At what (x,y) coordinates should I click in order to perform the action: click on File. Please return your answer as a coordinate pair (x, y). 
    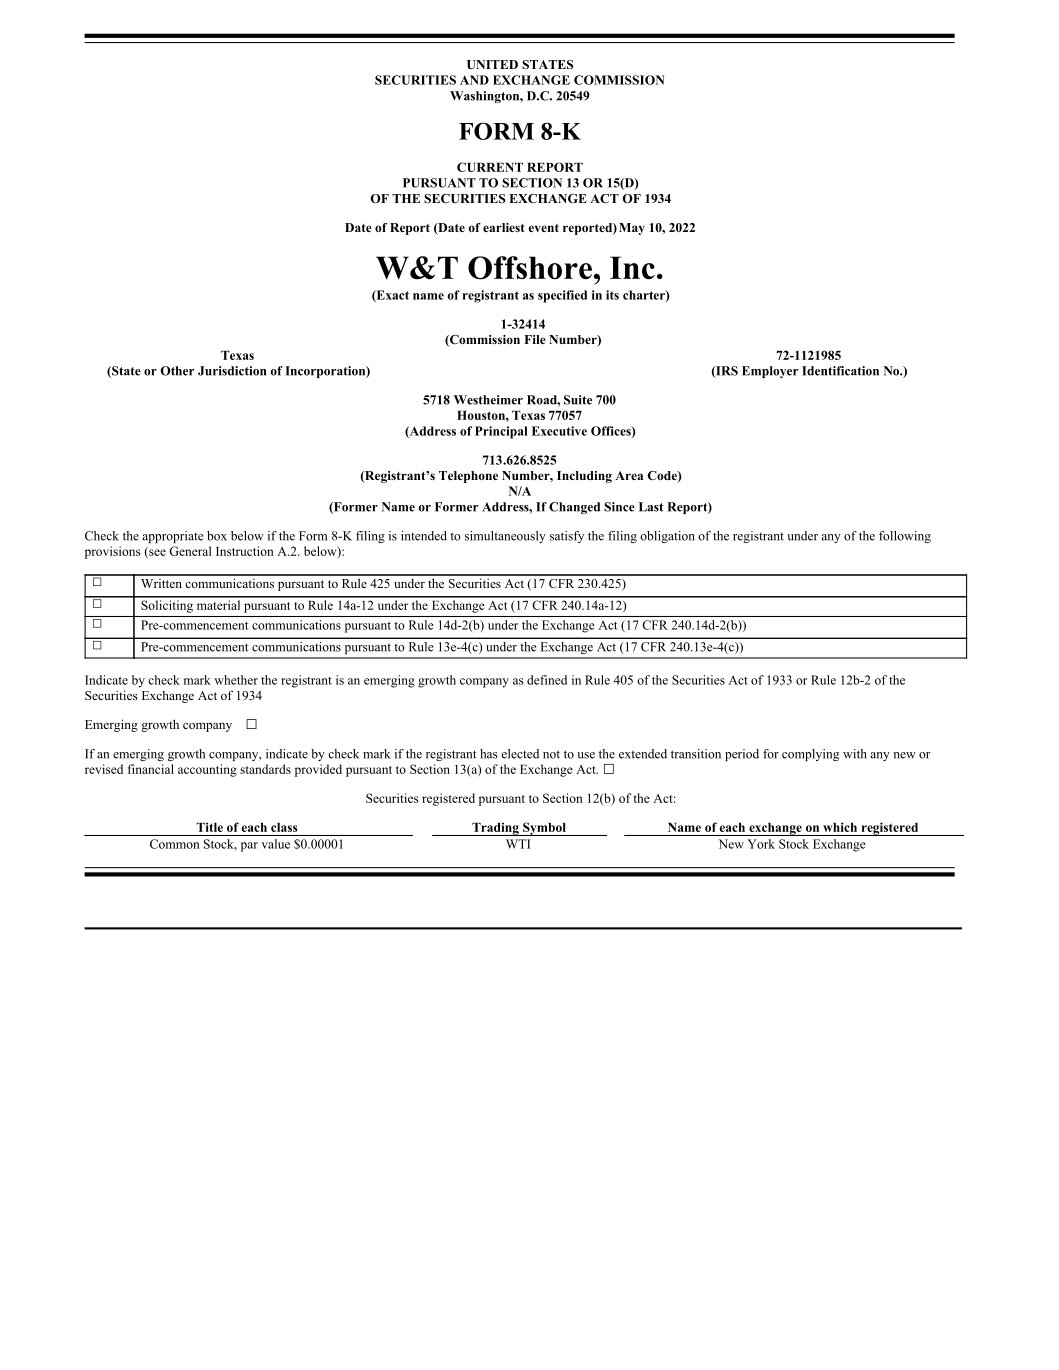
    Looking at the image, I should click on (535, 339).
